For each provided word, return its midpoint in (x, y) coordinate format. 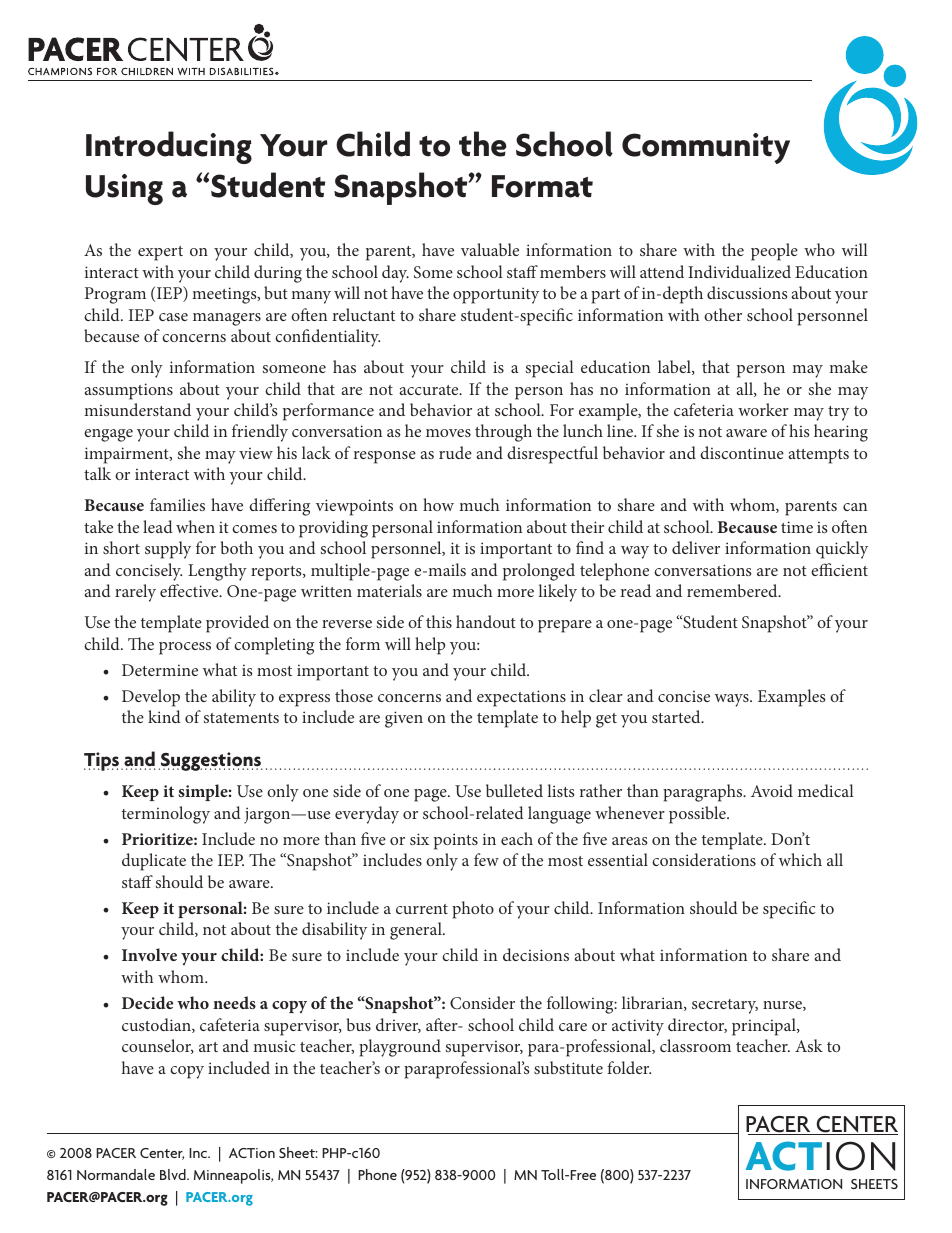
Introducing (169, 147)
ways (733, 700)
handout (486, 621)
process (185, 648)
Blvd (174, 1174)
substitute (568, 1067)
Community (706, 148)
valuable (490, 249)
